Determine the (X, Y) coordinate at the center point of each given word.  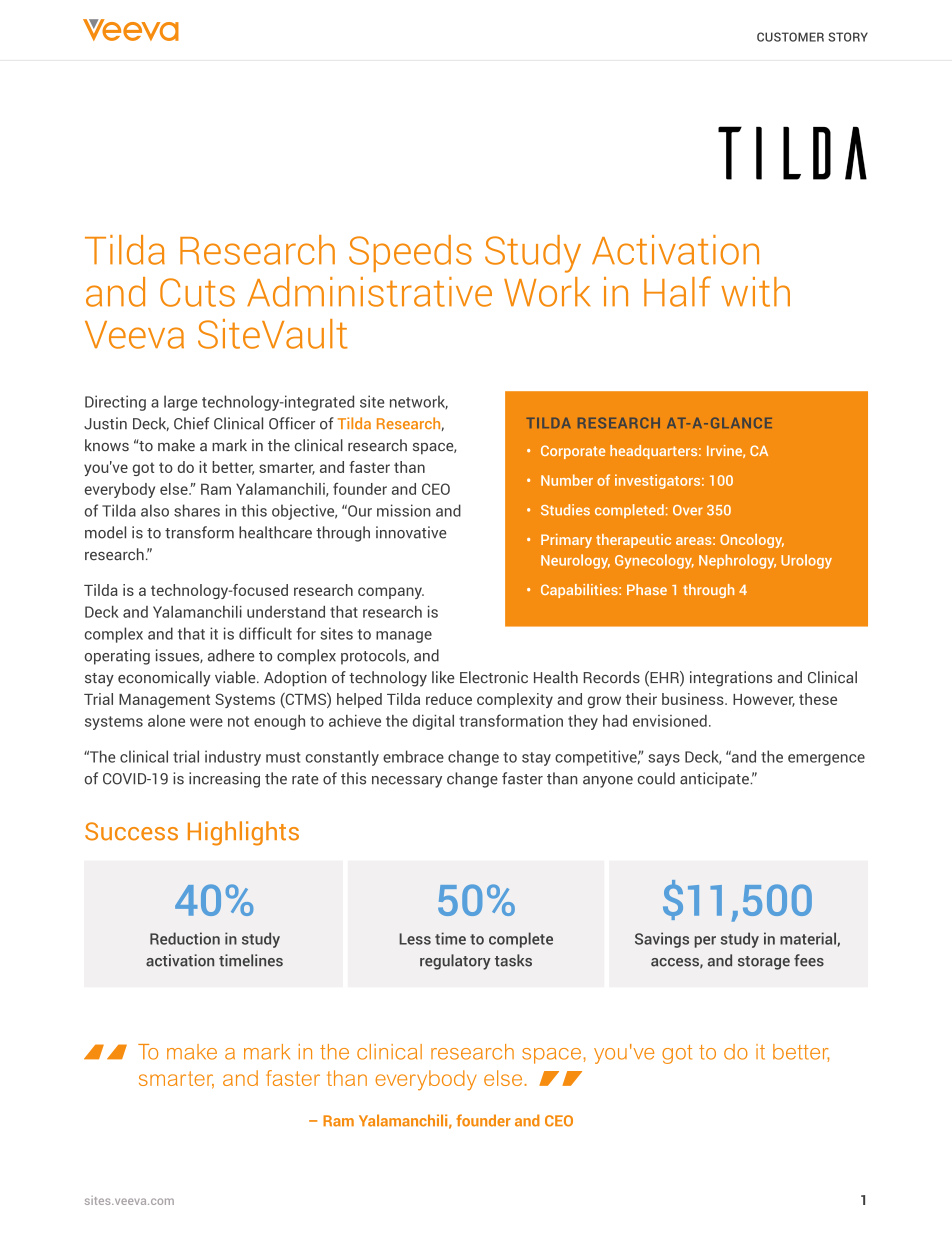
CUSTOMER (790, 37)
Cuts (197, 292)
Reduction (185, 938)
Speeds (410, 253)
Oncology (752, 541)
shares (197, 510)
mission (404, 510)
